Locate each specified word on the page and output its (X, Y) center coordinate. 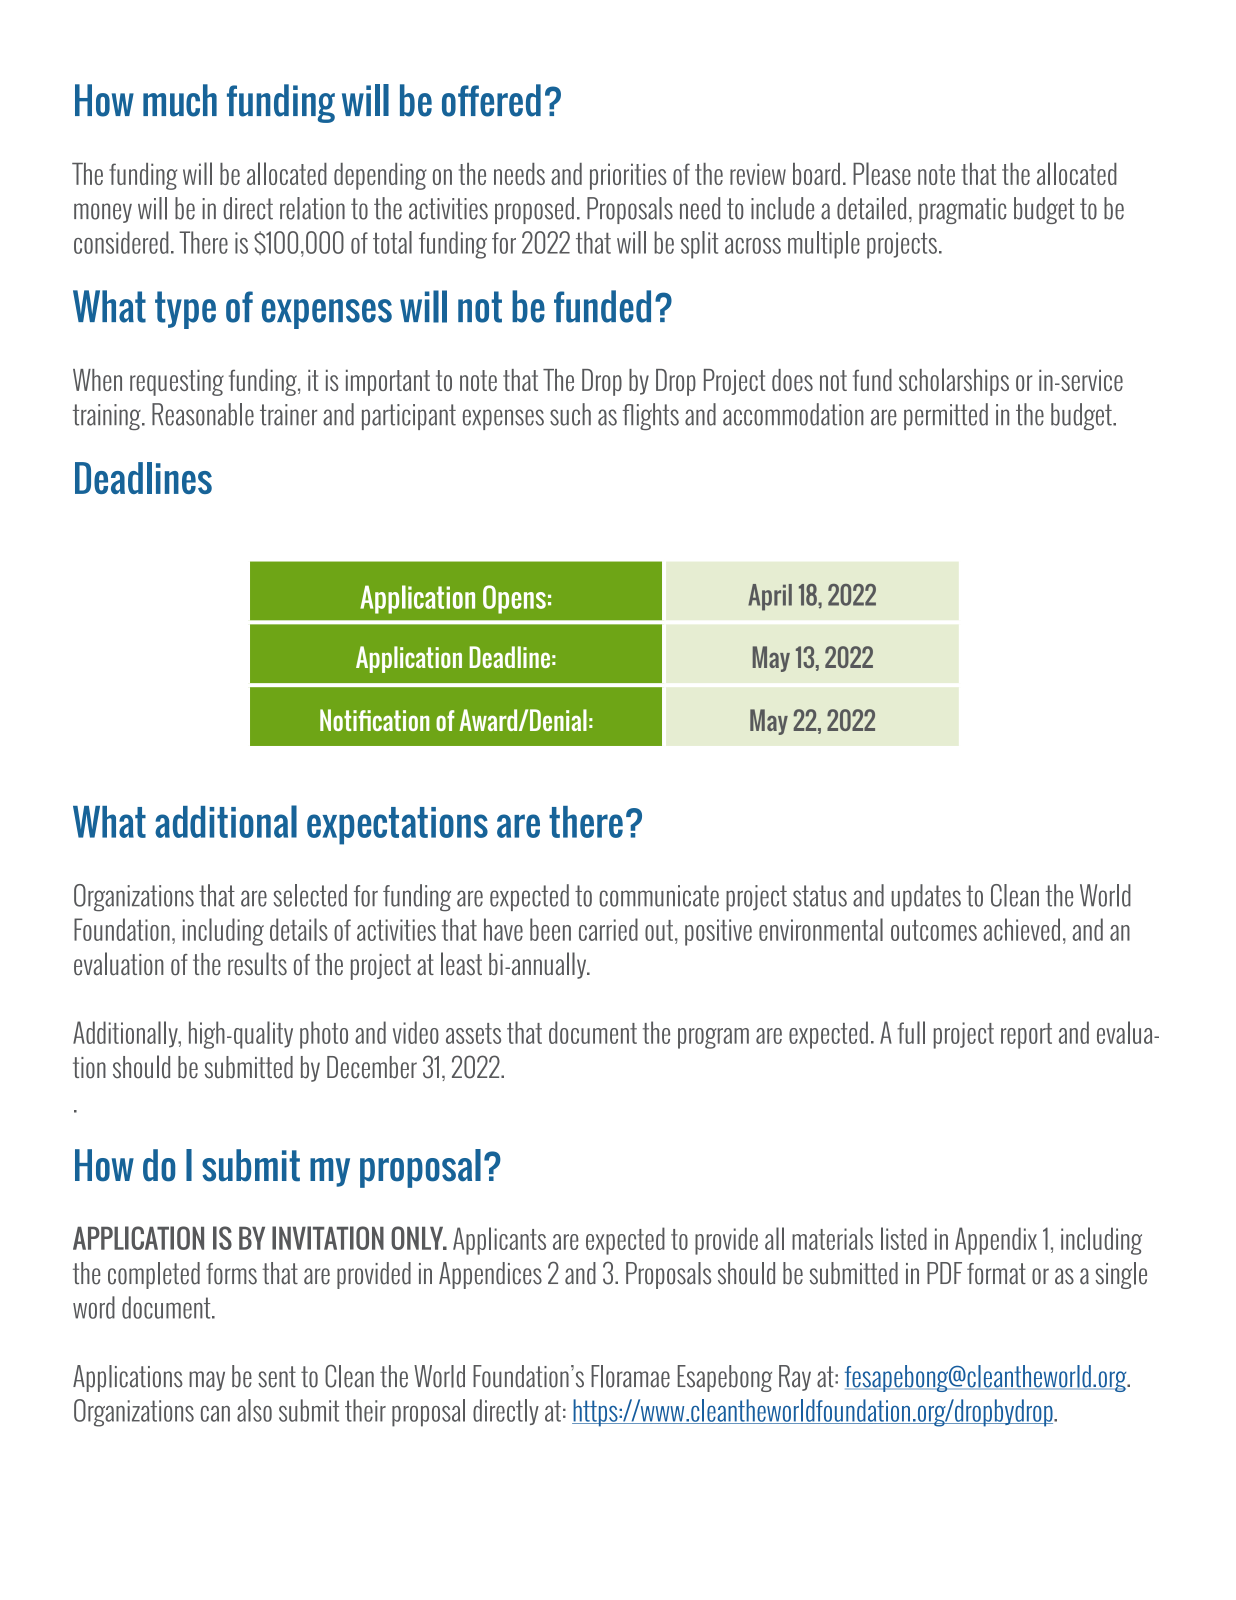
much (180, 100)
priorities (628, 176)
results (257, 964)
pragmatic (963, 211)
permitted (946, 416)
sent (277, 1377)
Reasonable (203, 414)
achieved (1021, 929)
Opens (514, 599)
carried (608, 929)
